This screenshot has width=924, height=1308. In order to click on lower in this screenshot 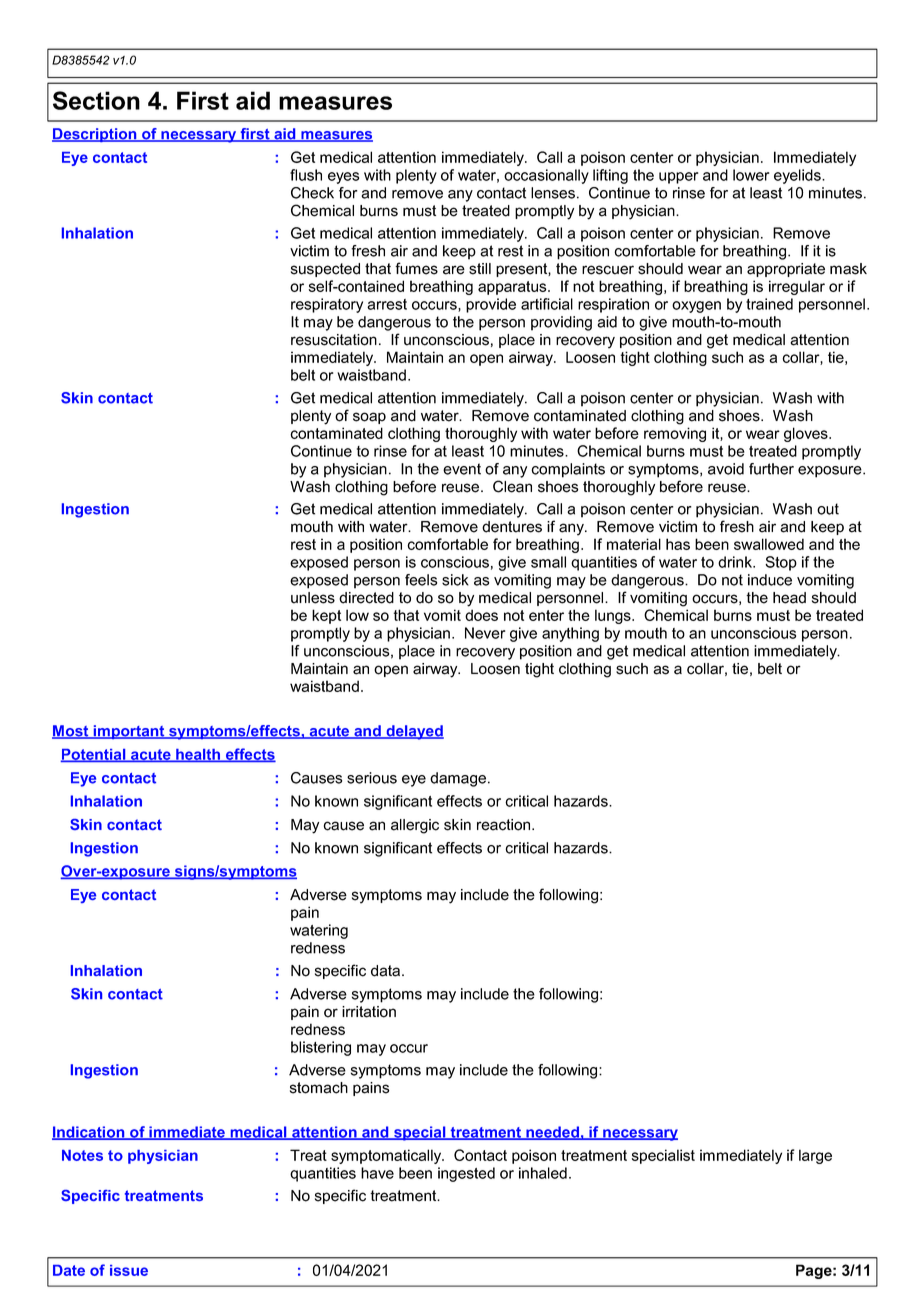, I will do `click(751, 175)`.
